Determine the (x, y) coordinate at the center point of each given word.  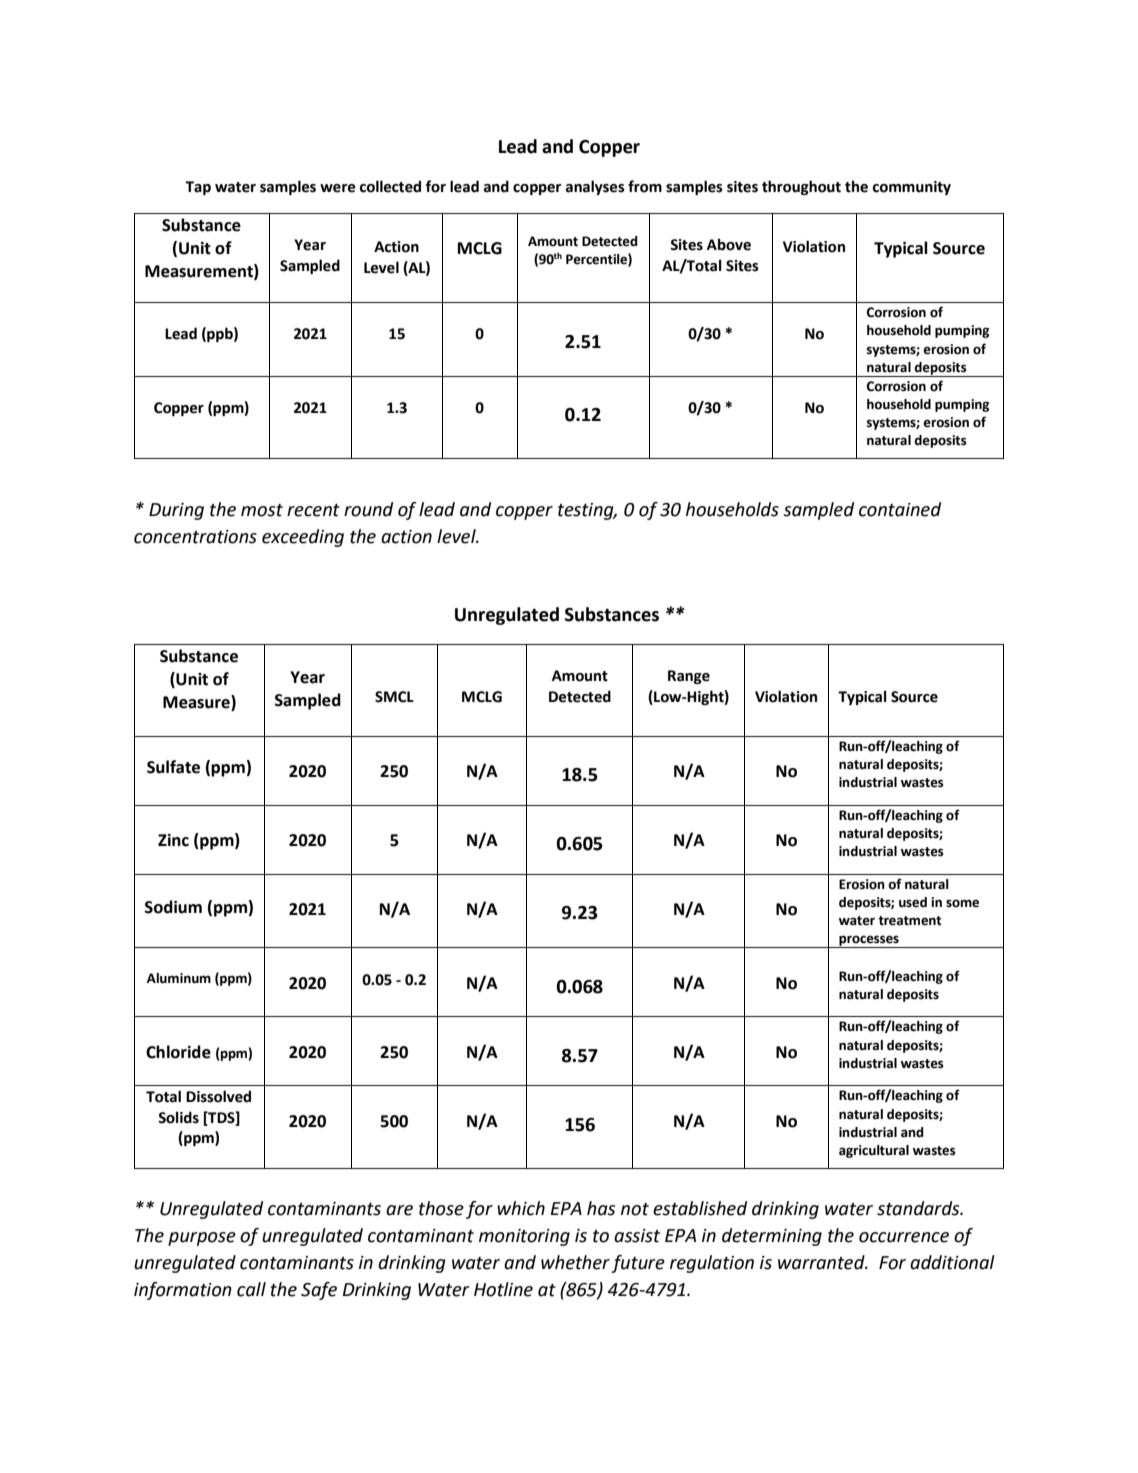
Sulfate (173, 767)
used (913, 902)
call (251, 1289)
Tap (198, 188)
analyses (595, 187)
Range (689, 677)
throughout (801, 187)
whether (575, 1262)
